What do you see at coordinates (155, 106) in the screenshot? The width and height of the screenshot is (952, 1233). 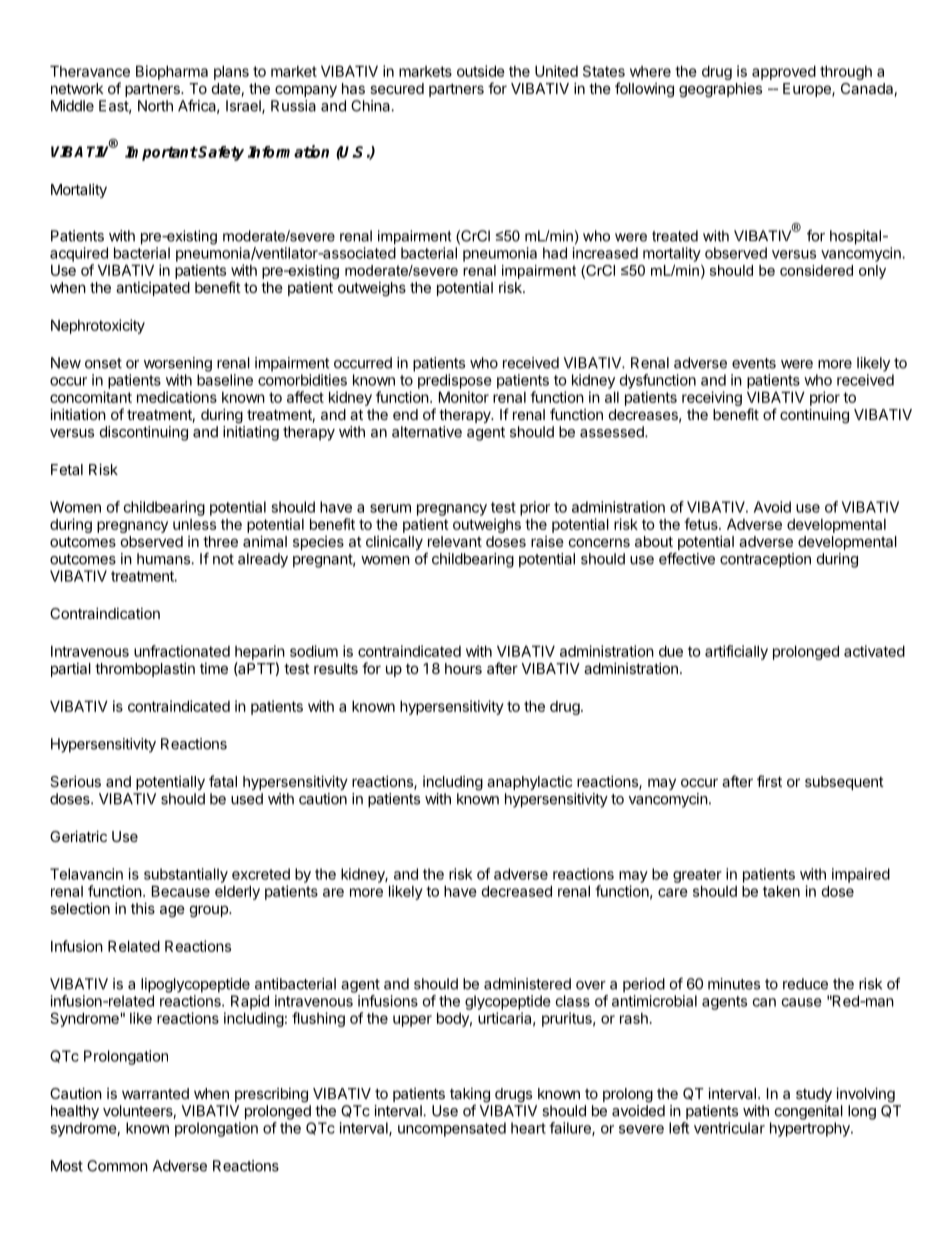 I see `North` at bounding box center [155, 106].
